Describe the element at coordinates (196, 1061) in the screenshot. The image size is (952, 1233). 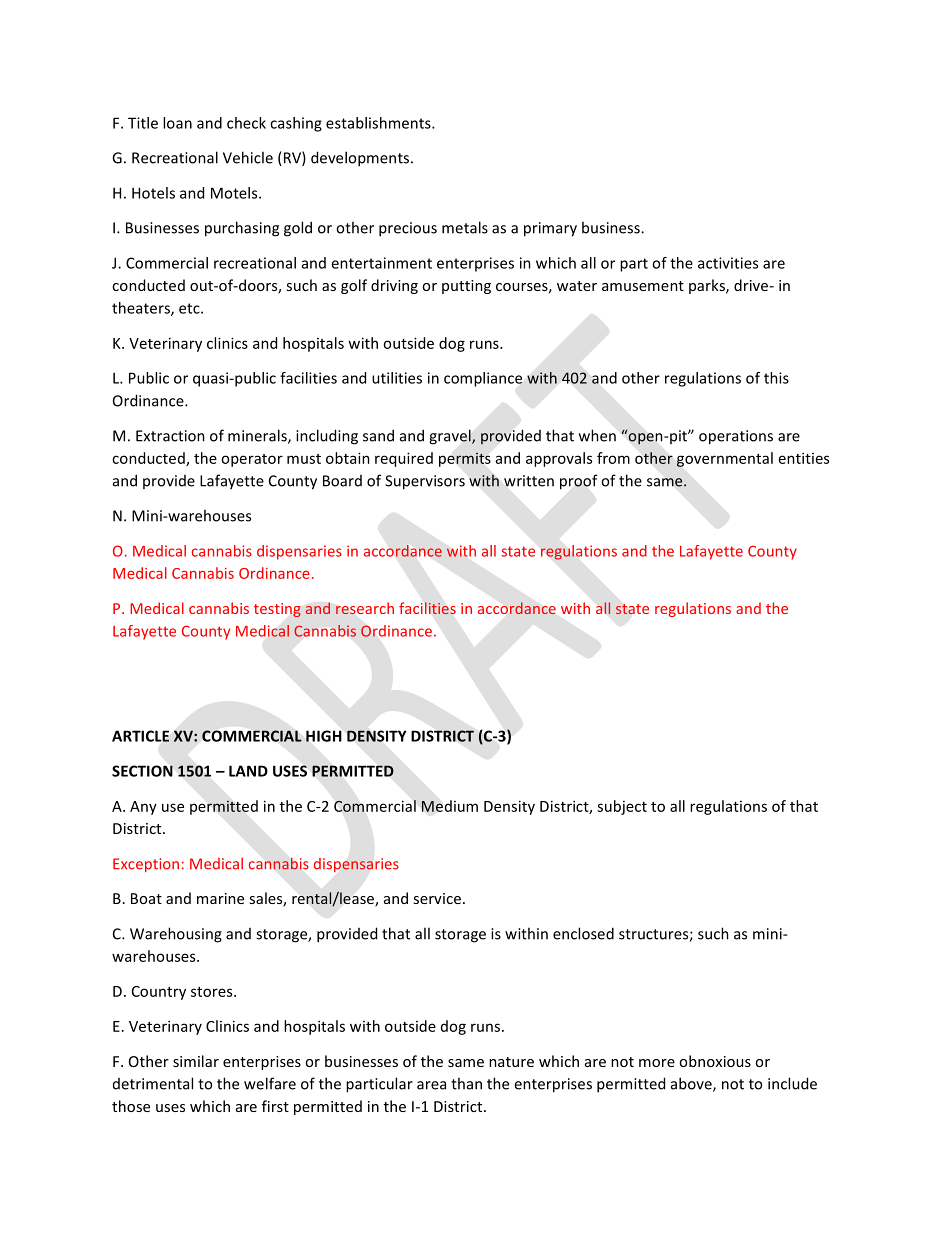
I see `similar` at that location.
